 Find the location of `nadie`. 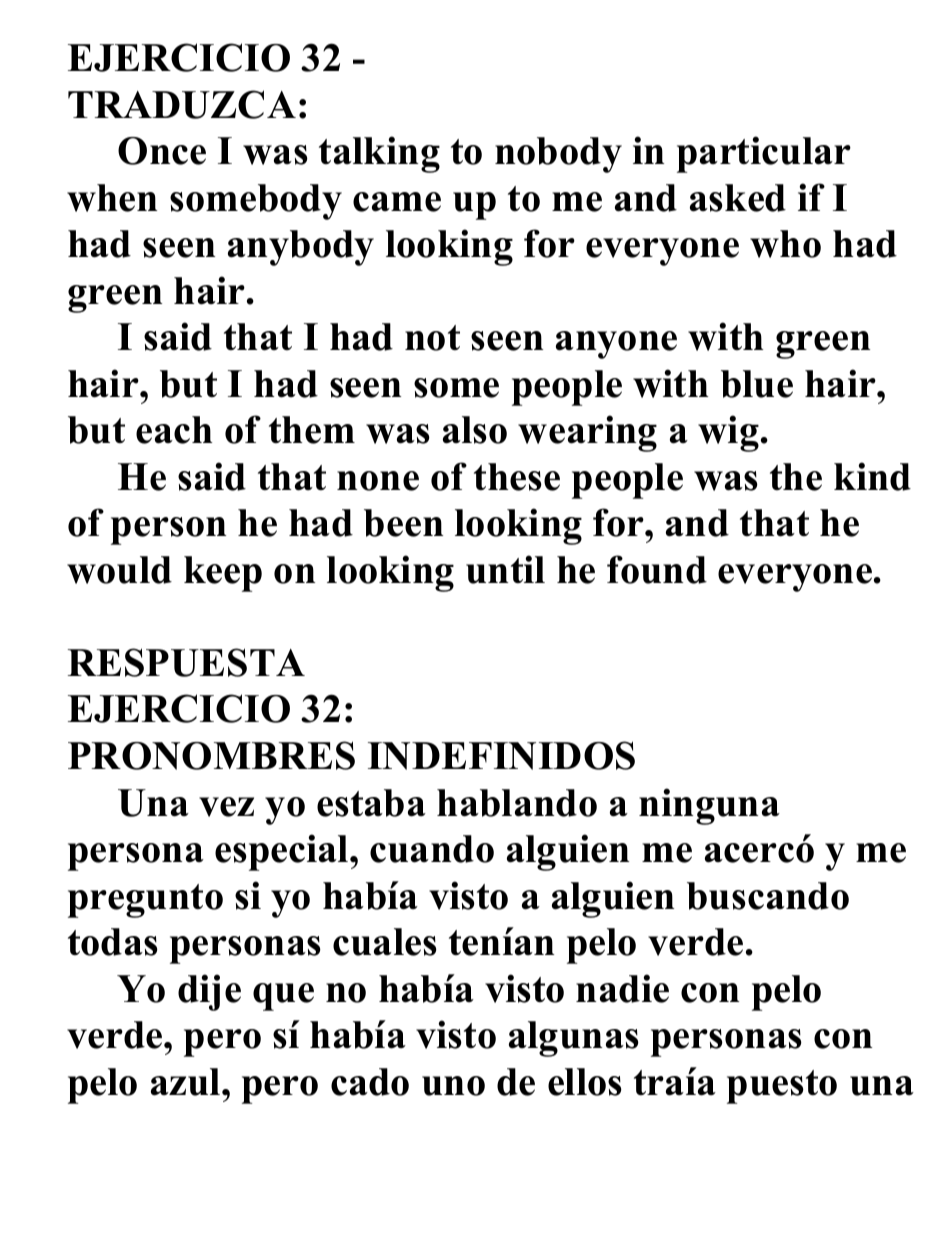

nadie is located at coordinates (622, 988).
